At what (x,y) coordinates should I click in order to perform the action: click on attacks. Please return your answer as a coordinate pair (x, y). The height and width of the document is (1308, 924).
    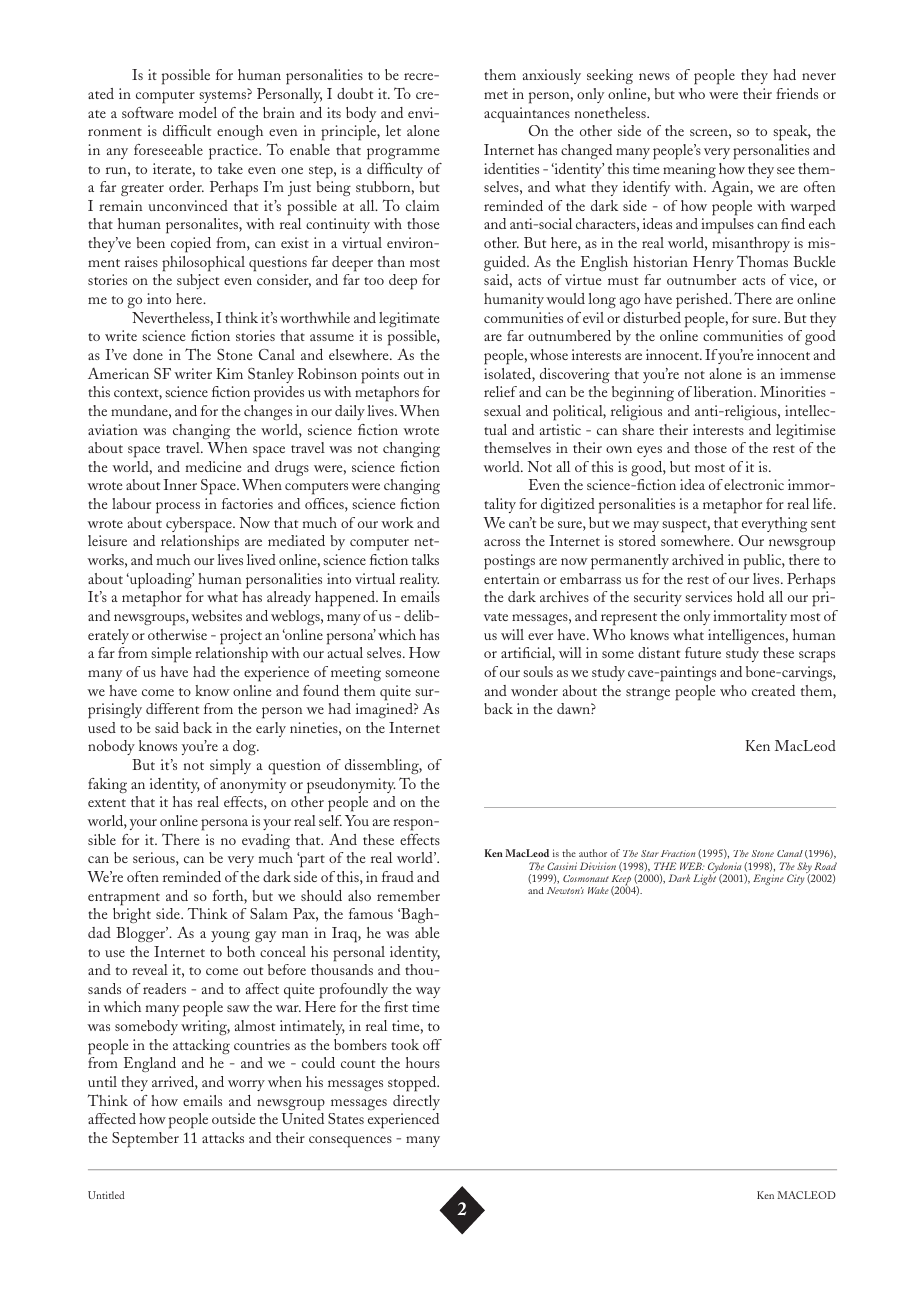
    Looking at the image, I should click on (223, 1137).
